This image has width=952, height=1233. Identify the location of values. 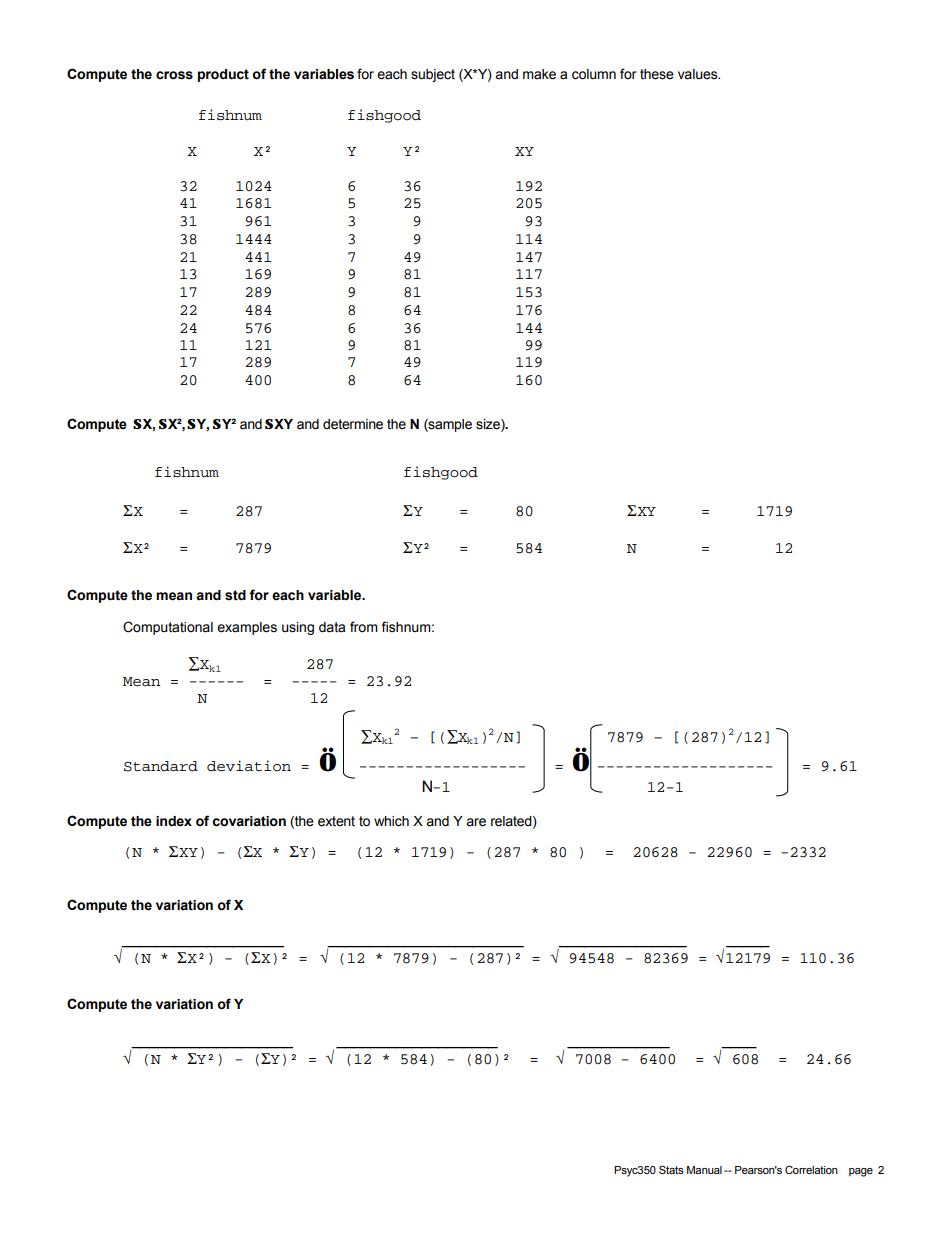
(699, 74).
